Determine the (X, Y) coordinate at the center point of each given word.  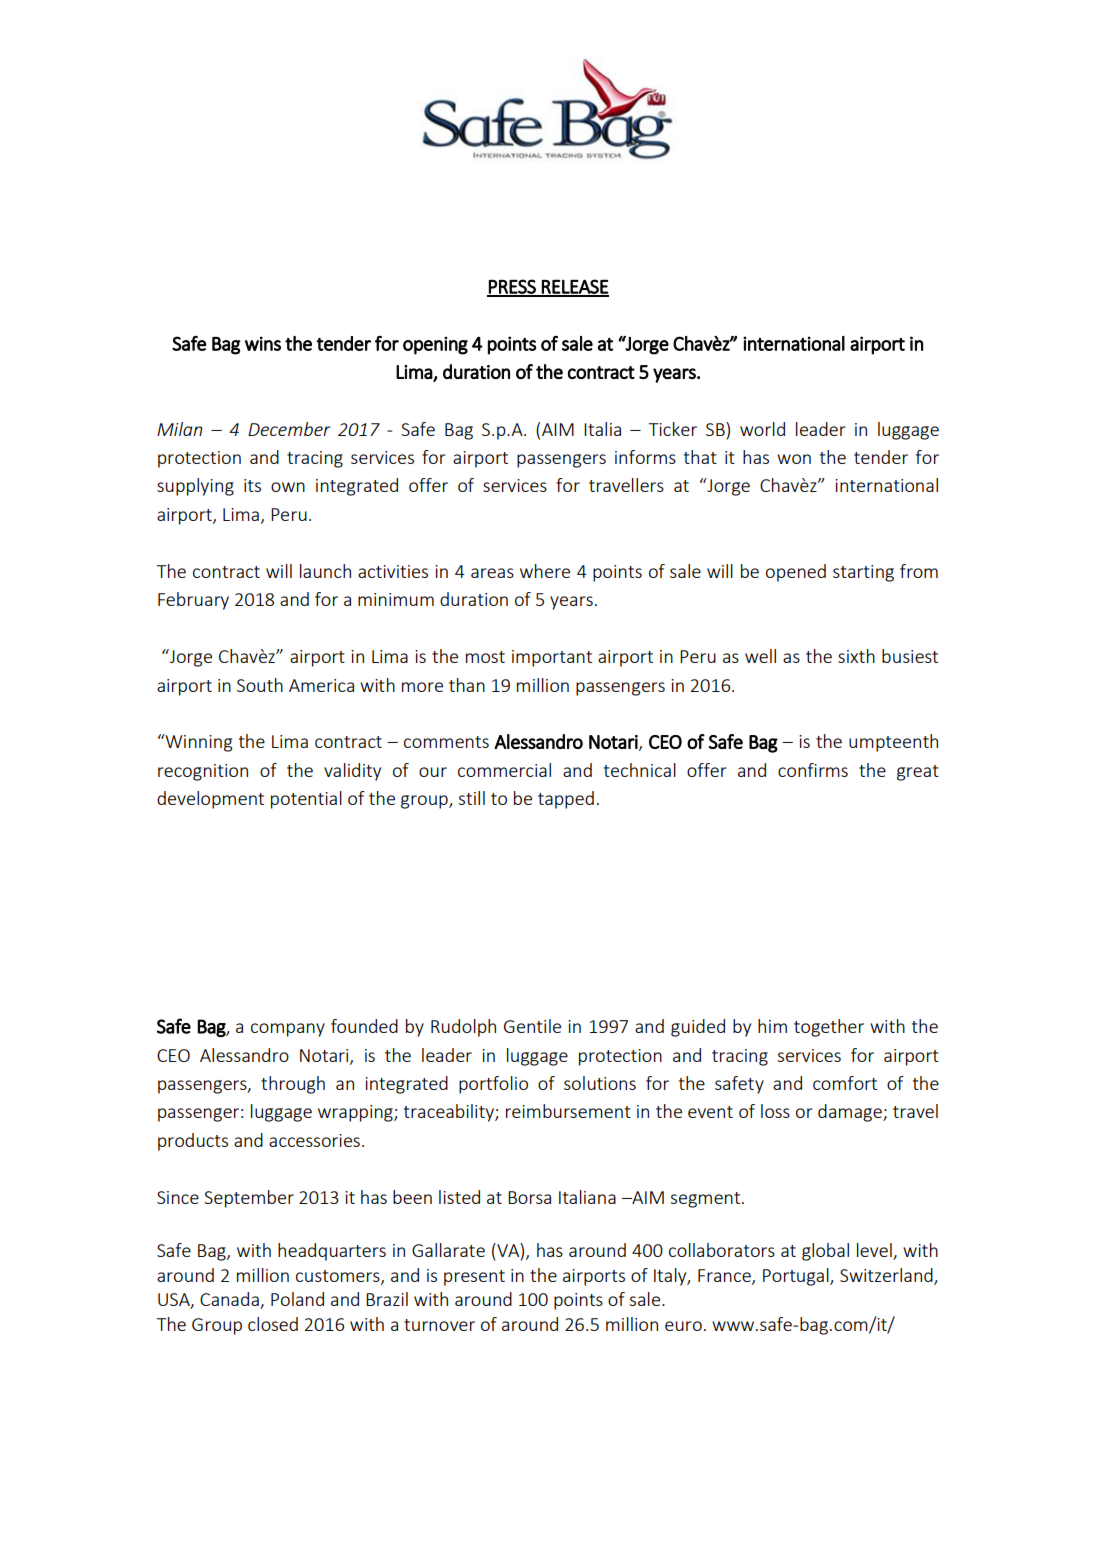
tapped (566, 800)
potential (306, 800)
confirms (813, 770)
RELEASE (574, 287)
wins (263, 343)
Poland (297, 1299)
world (762, 429)
